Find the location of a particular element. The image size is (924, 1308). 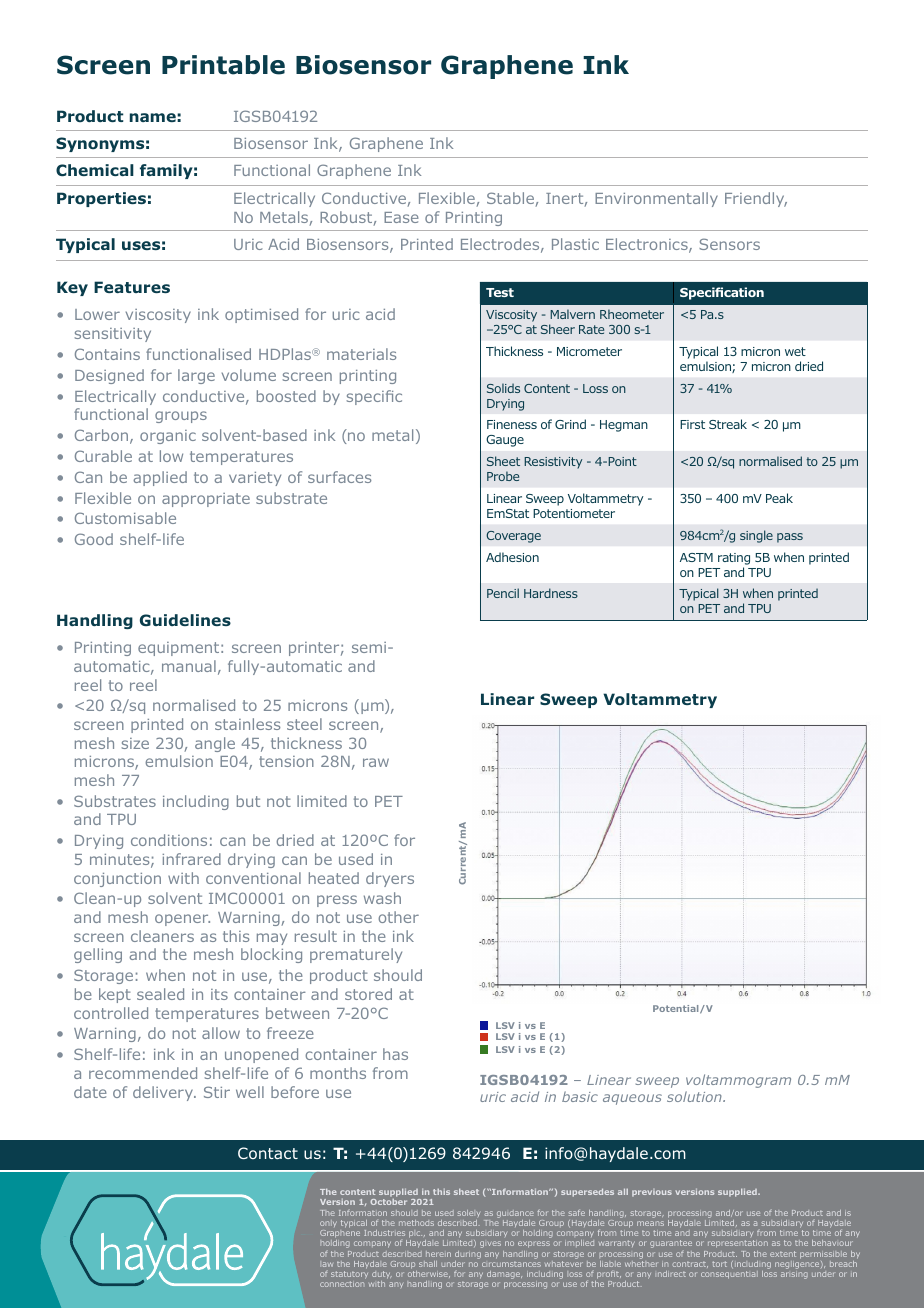

Friendly is located at coordinates (756, 199).
